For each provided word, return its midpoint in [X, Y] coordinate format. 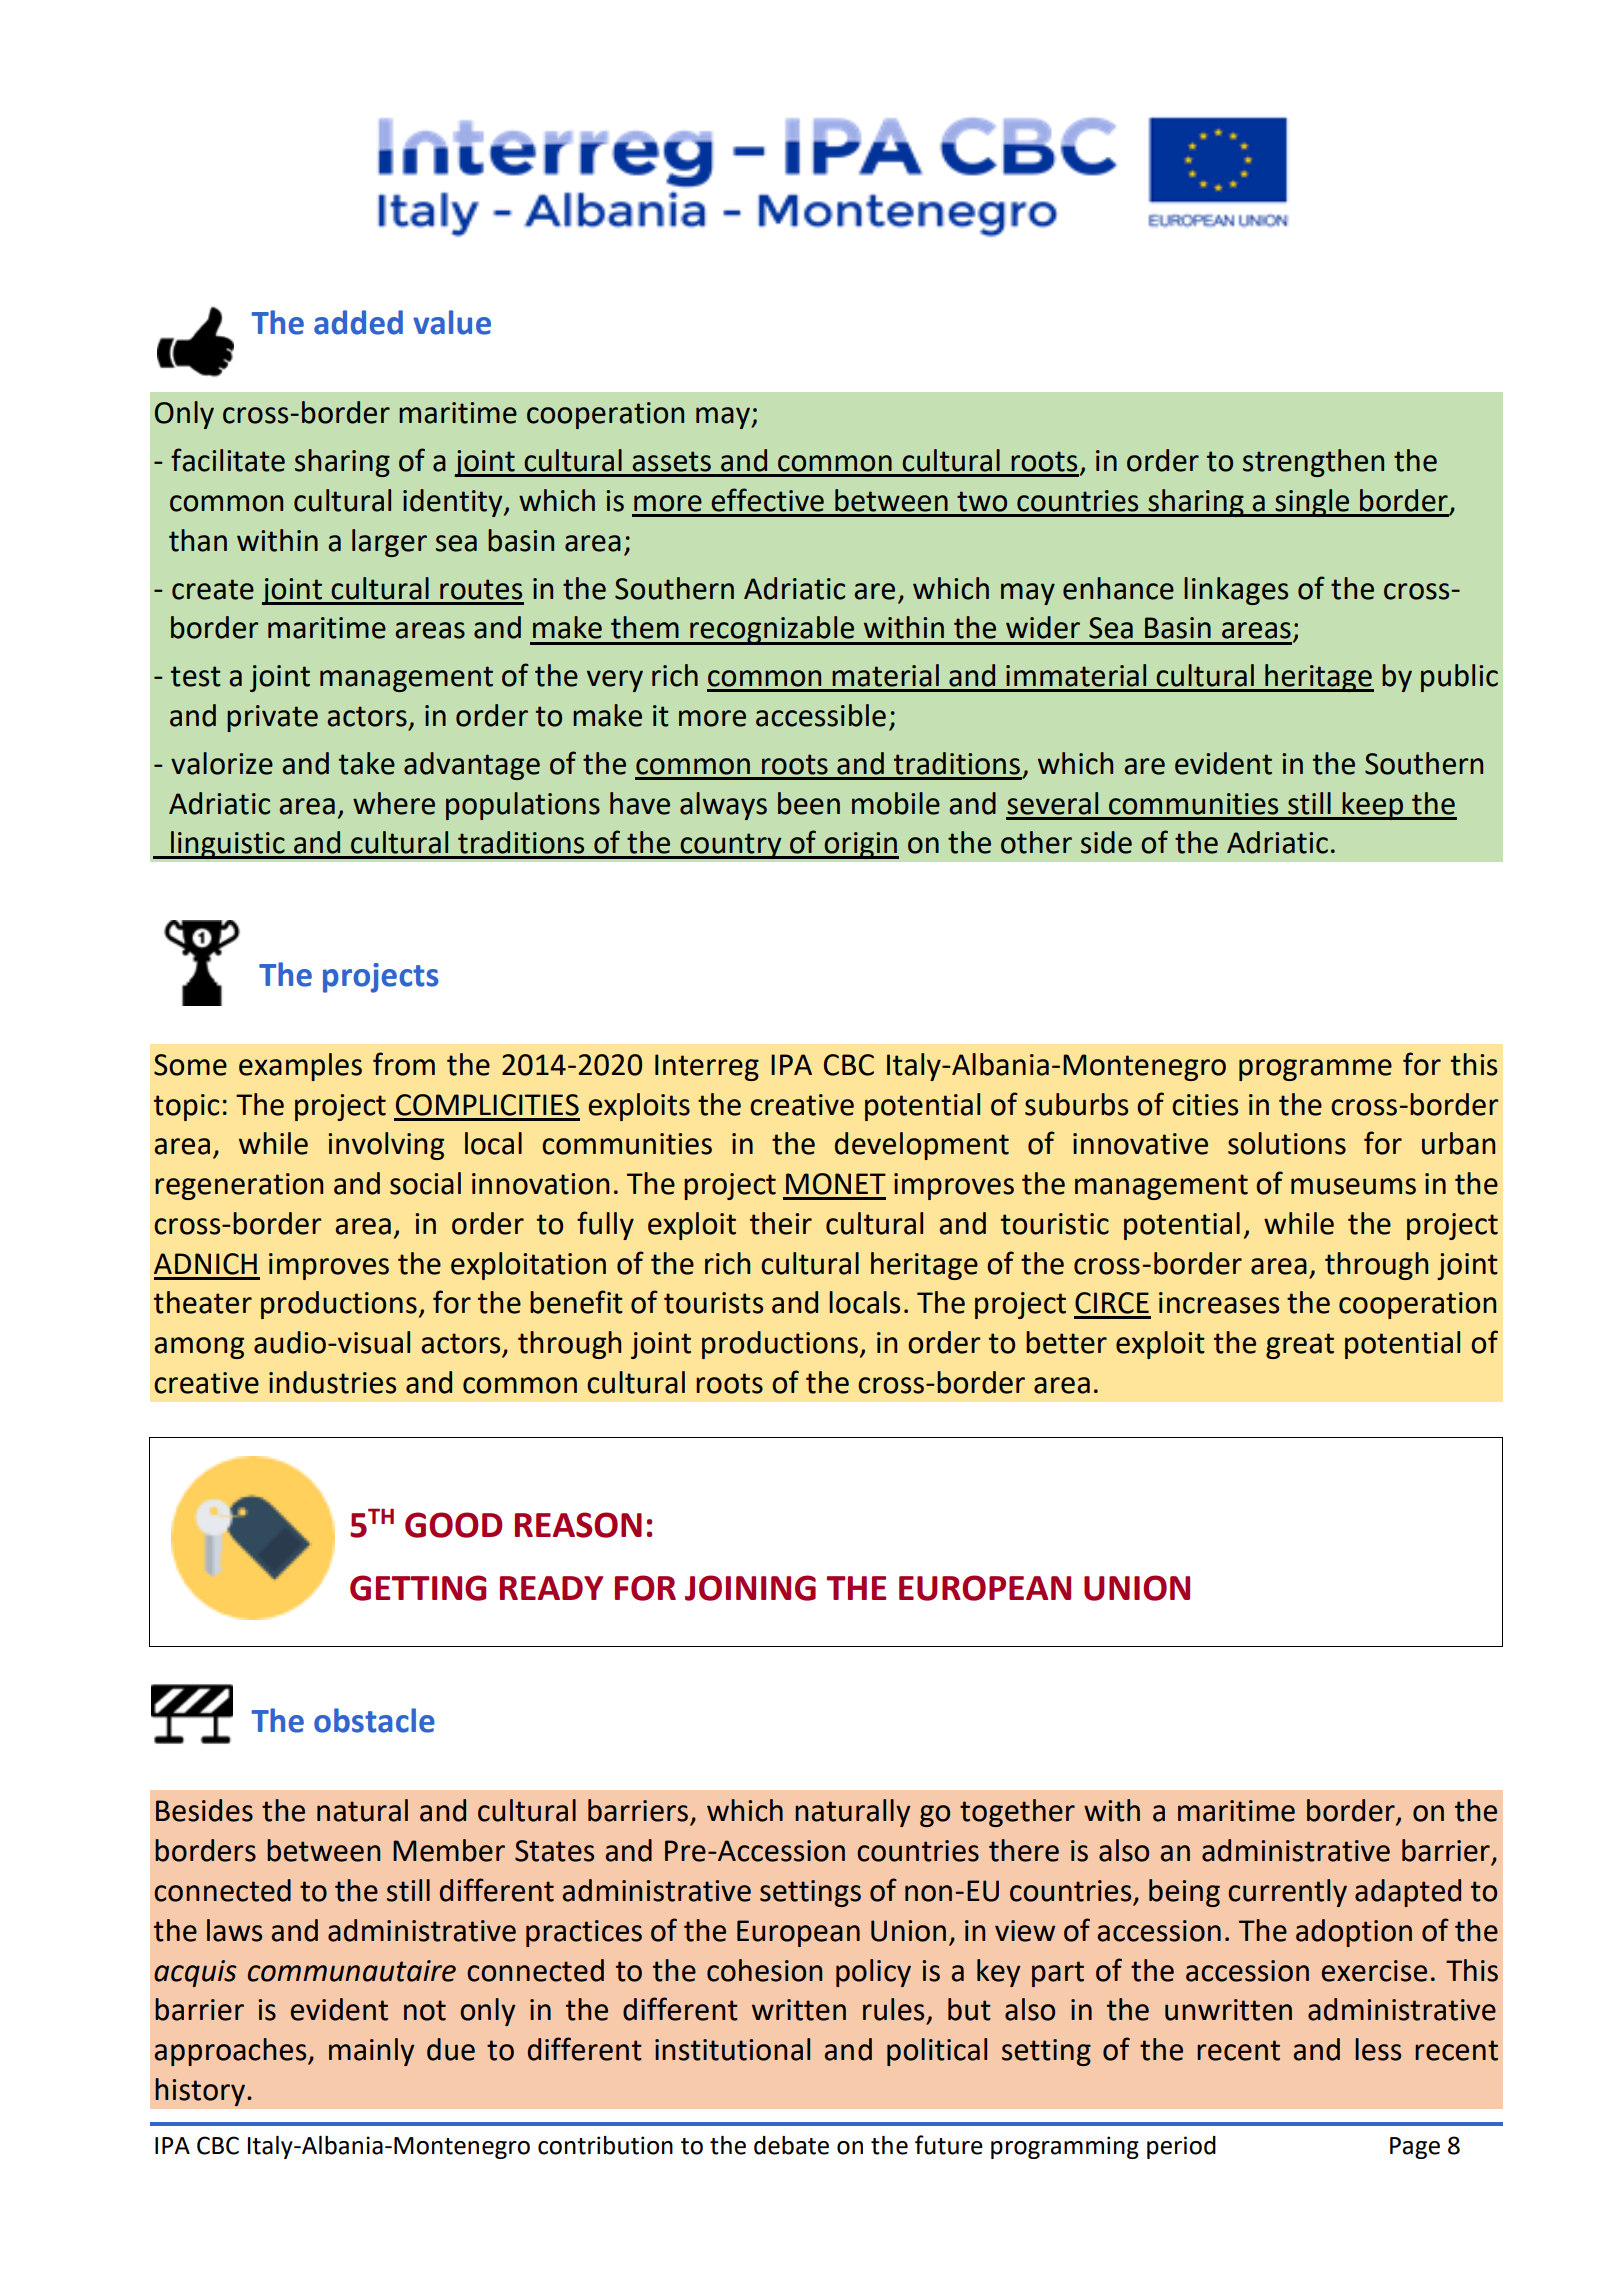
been [809, 803]
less [1378, 2049]
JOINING [750, 1588]
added [358, 322]
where [394, 803]
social [425, 1183]
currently [1287, 1893]
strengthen [1313, 463]
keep [1372, 806]
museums [1353, 1186]
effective [767, 500]
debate [791, 2145]
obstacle [374, 1720]
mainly [372, 2052]
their [781, 1223]
